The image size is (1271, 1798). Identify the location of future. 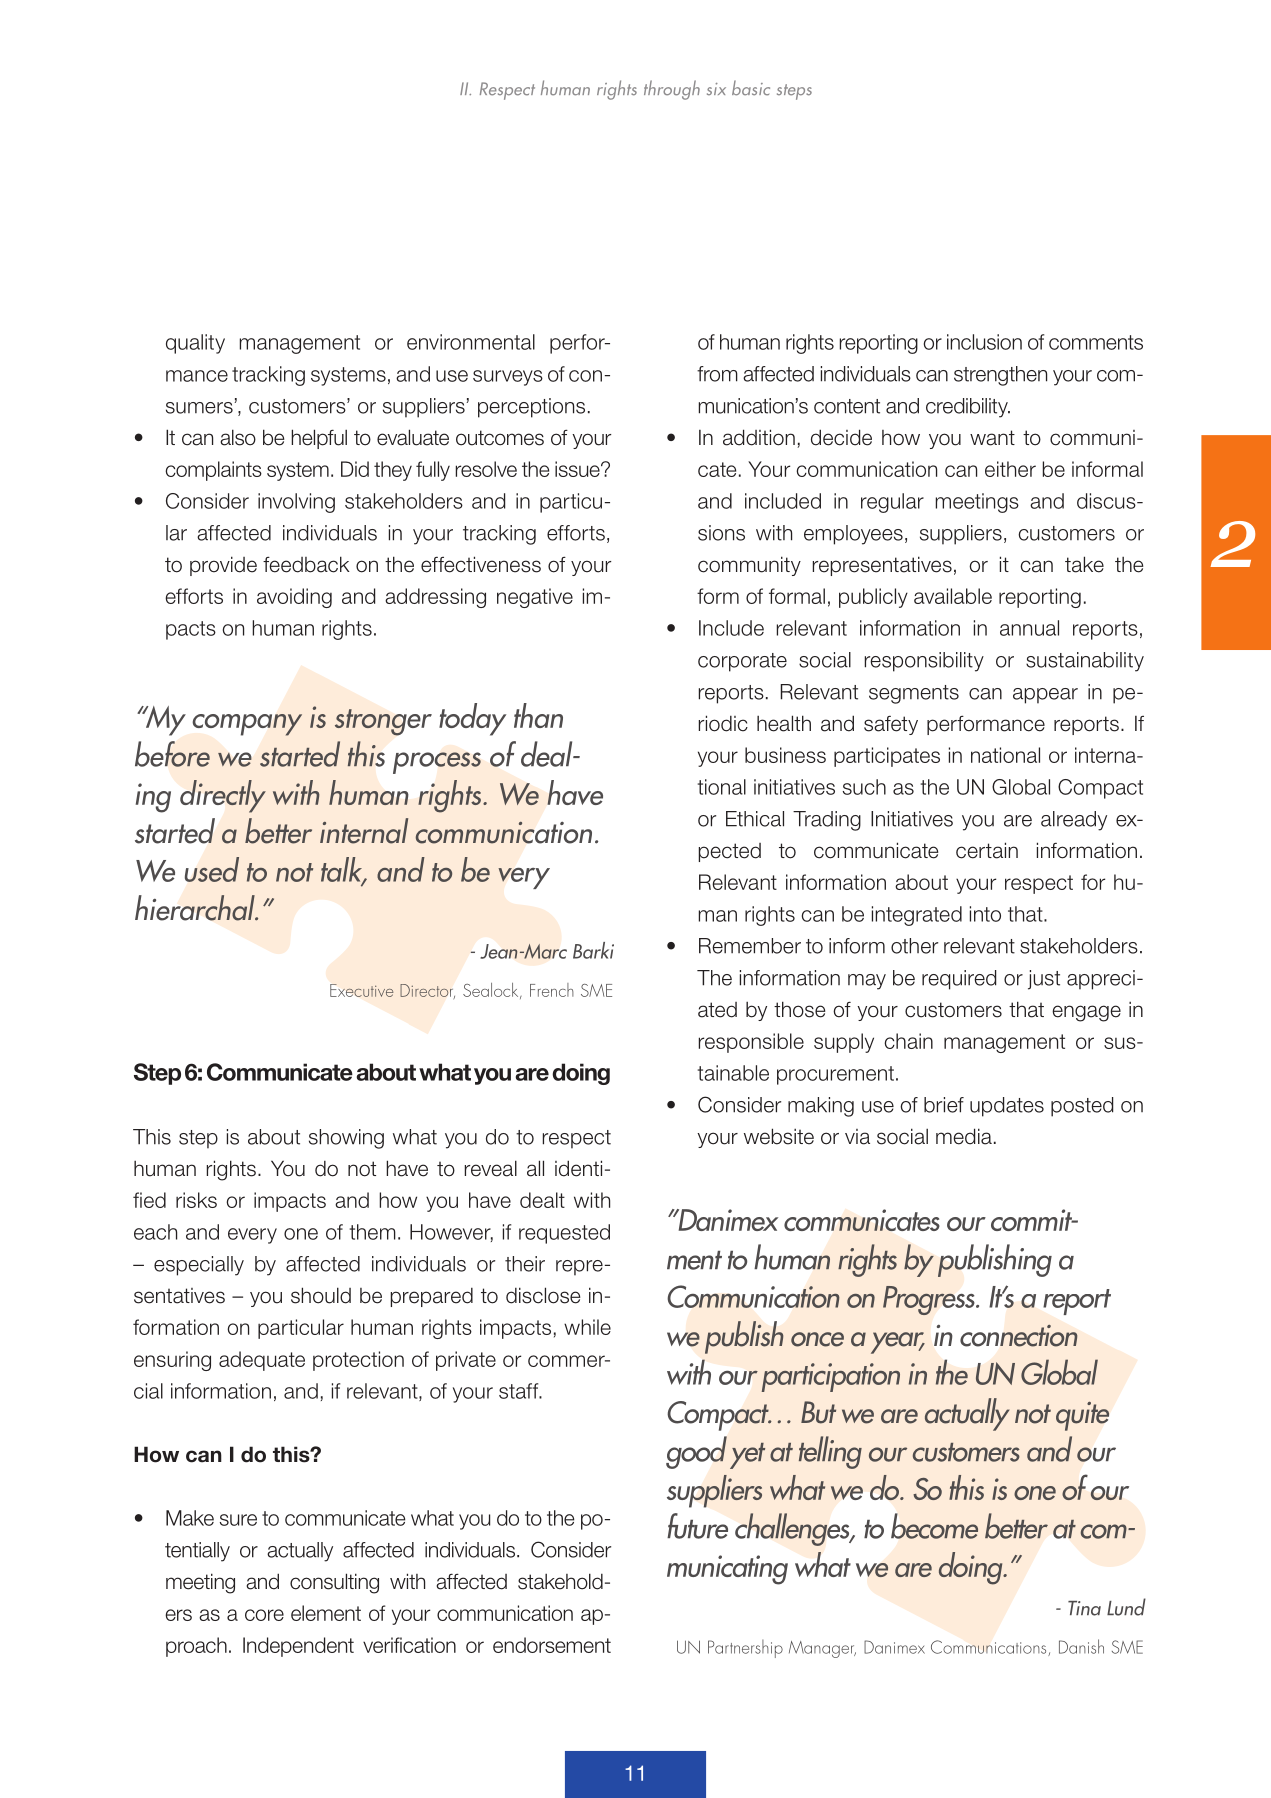
(697, 1526).
